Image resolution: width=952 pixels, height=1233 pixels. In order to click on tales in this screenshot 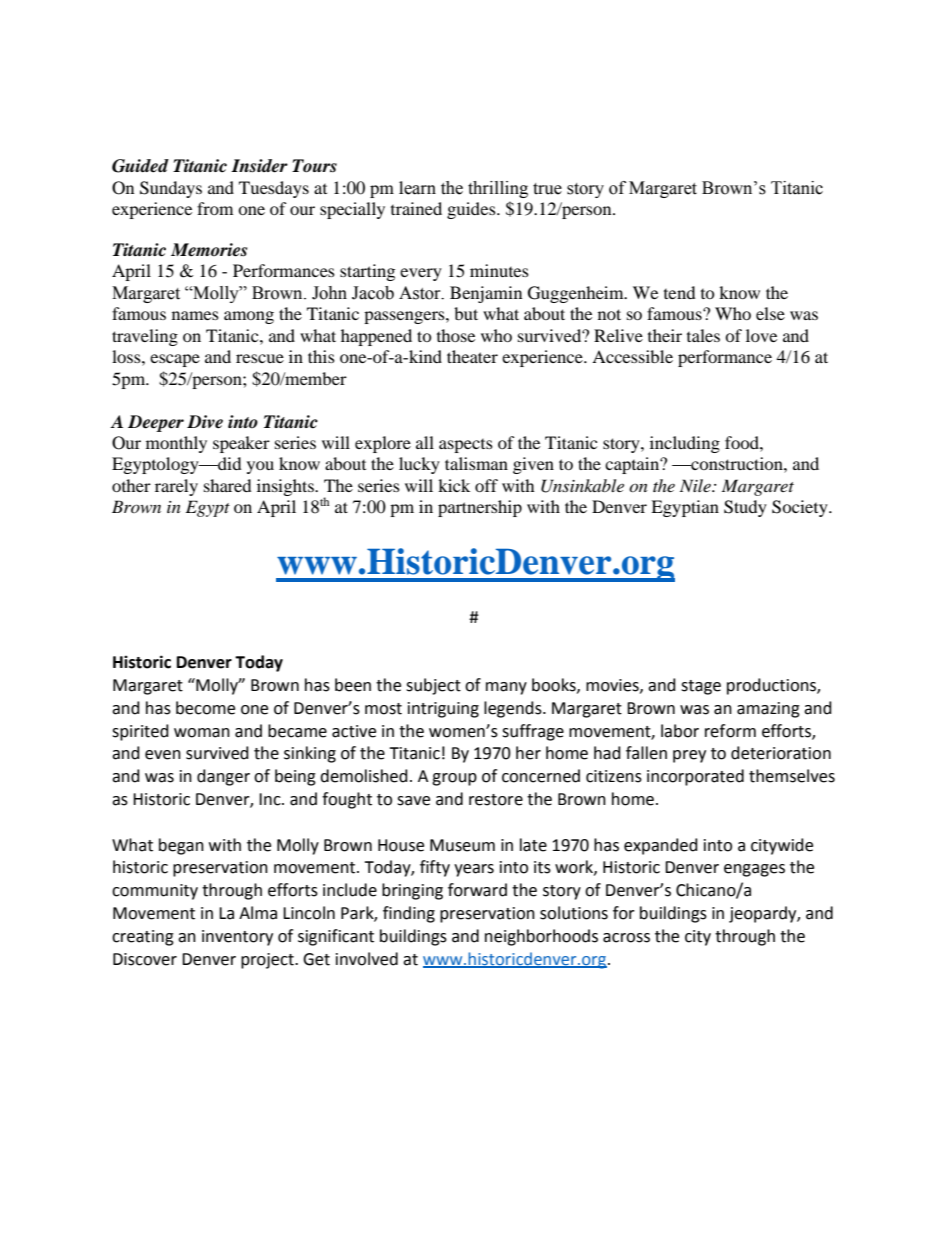, I will do `click(703, 335)`.
